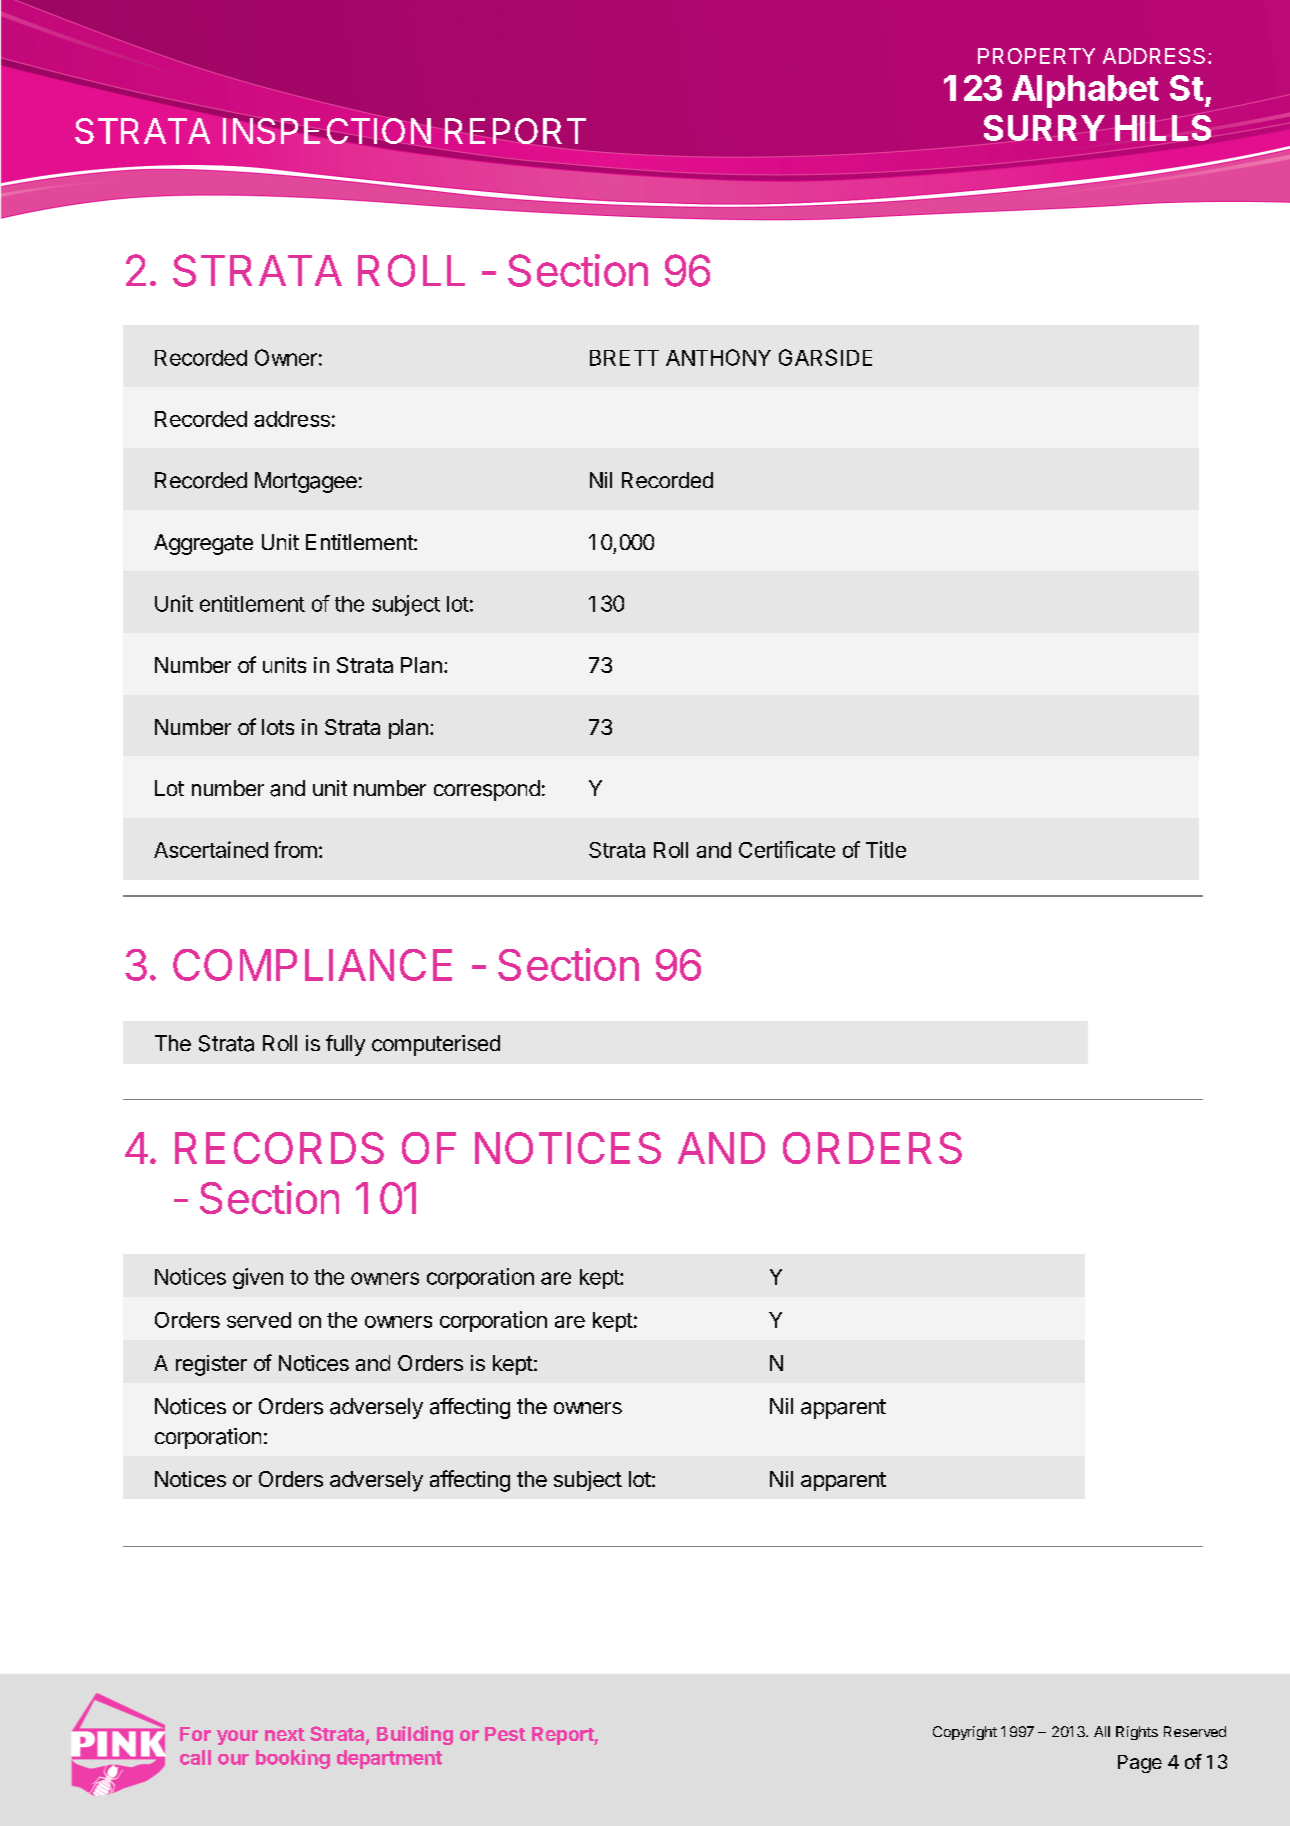 The height and width of the screenshot is (1826, 1290). What do you see at coordinates (1085, 91) in the screenshot?
I see `Alphabet` at bounding box center [1085, 91].
